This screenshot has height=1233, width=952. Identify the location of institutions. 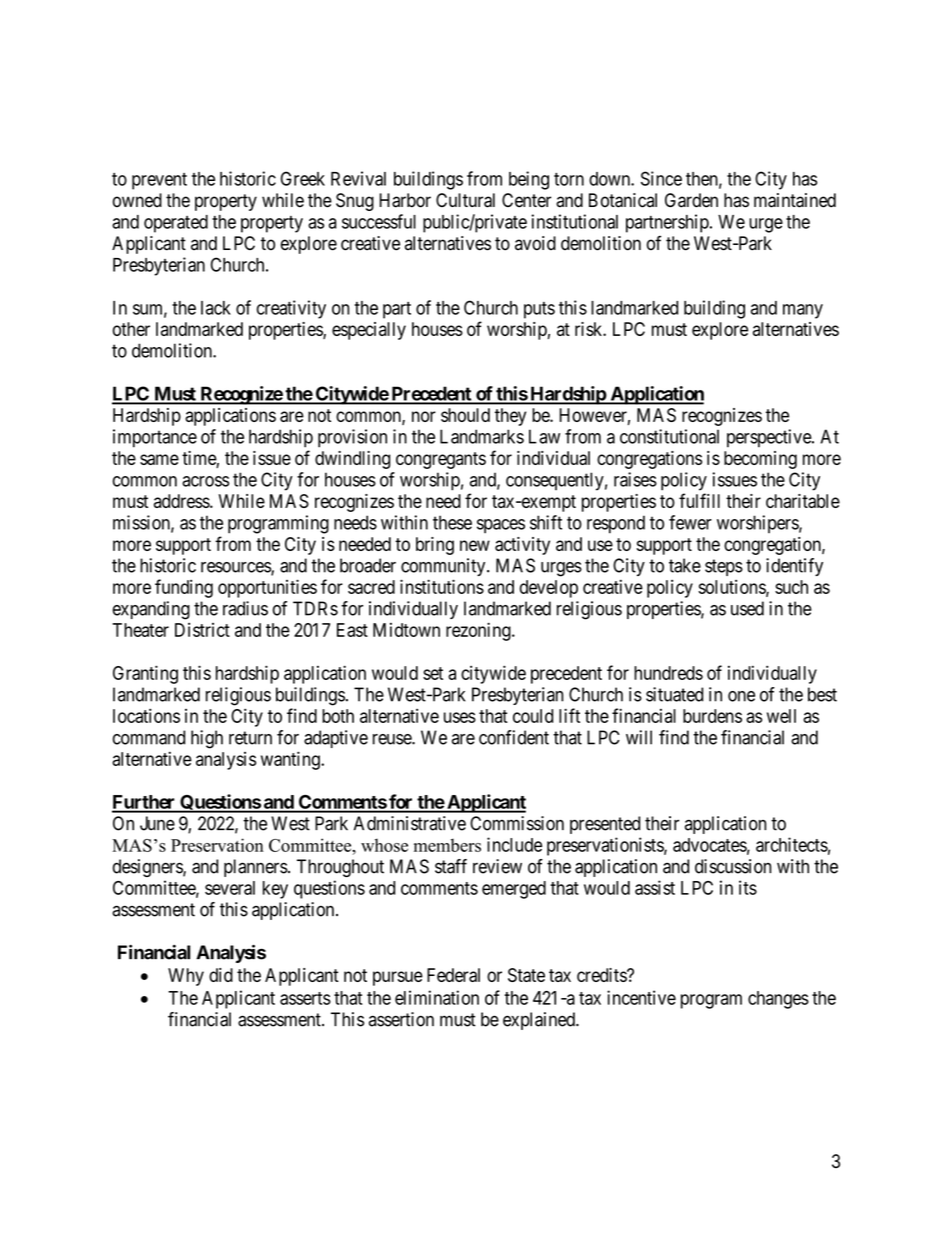
(442, 586).
